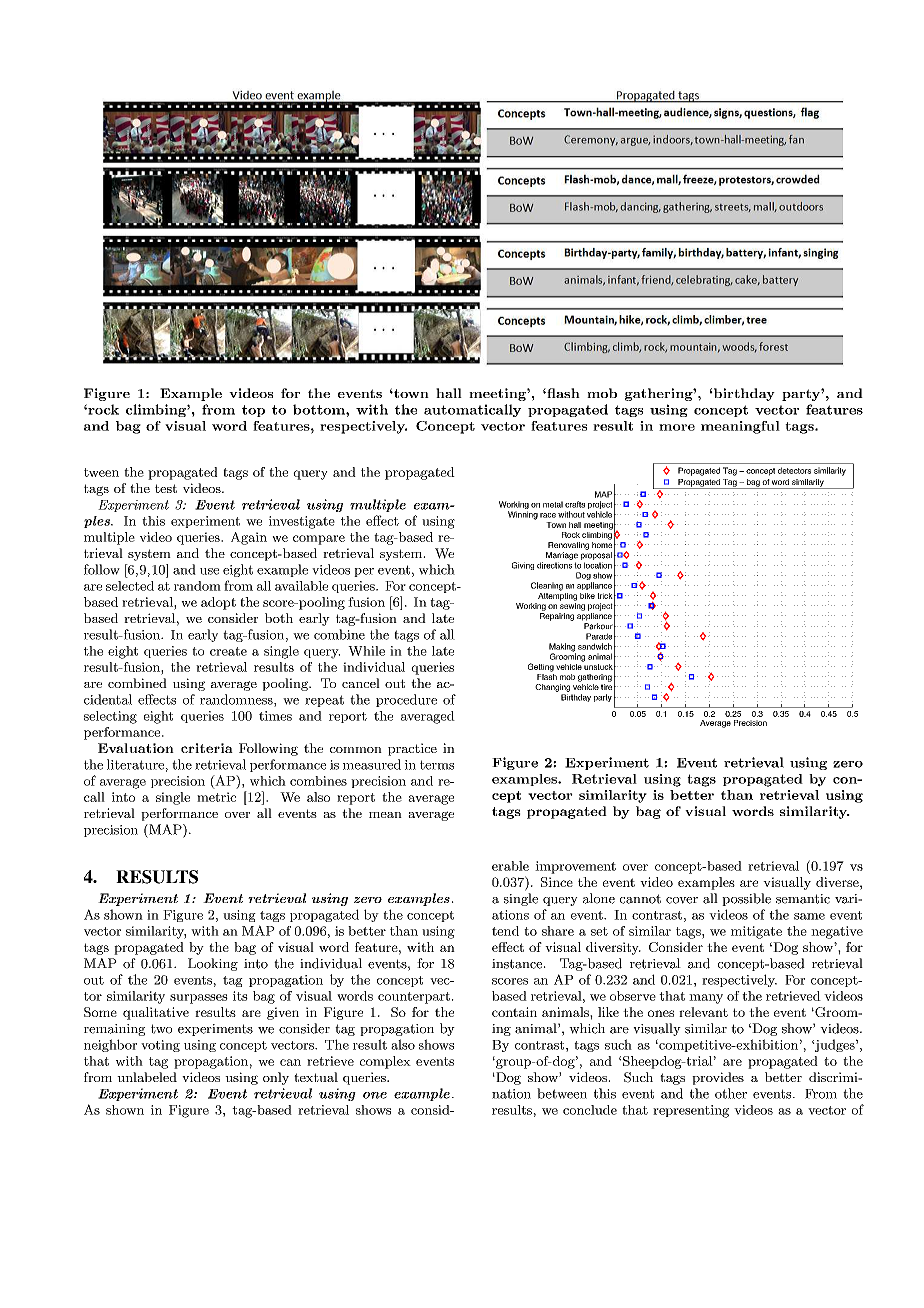  What do you see at coordinates (541, 667) in the document?
I see `Getting` at bounding box center [541, 667].
